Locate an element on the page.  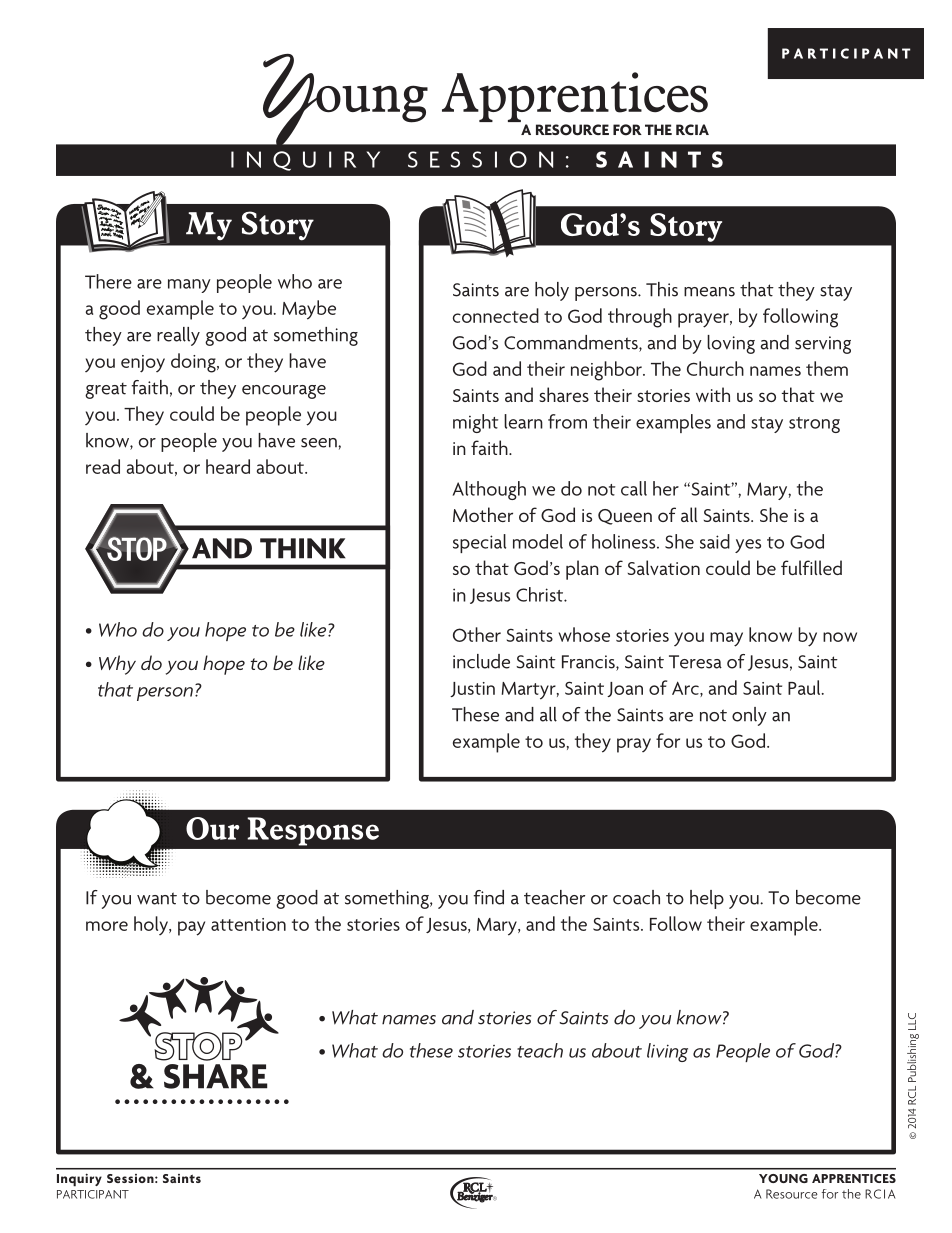
yes is located at coordinates (748, 546).
